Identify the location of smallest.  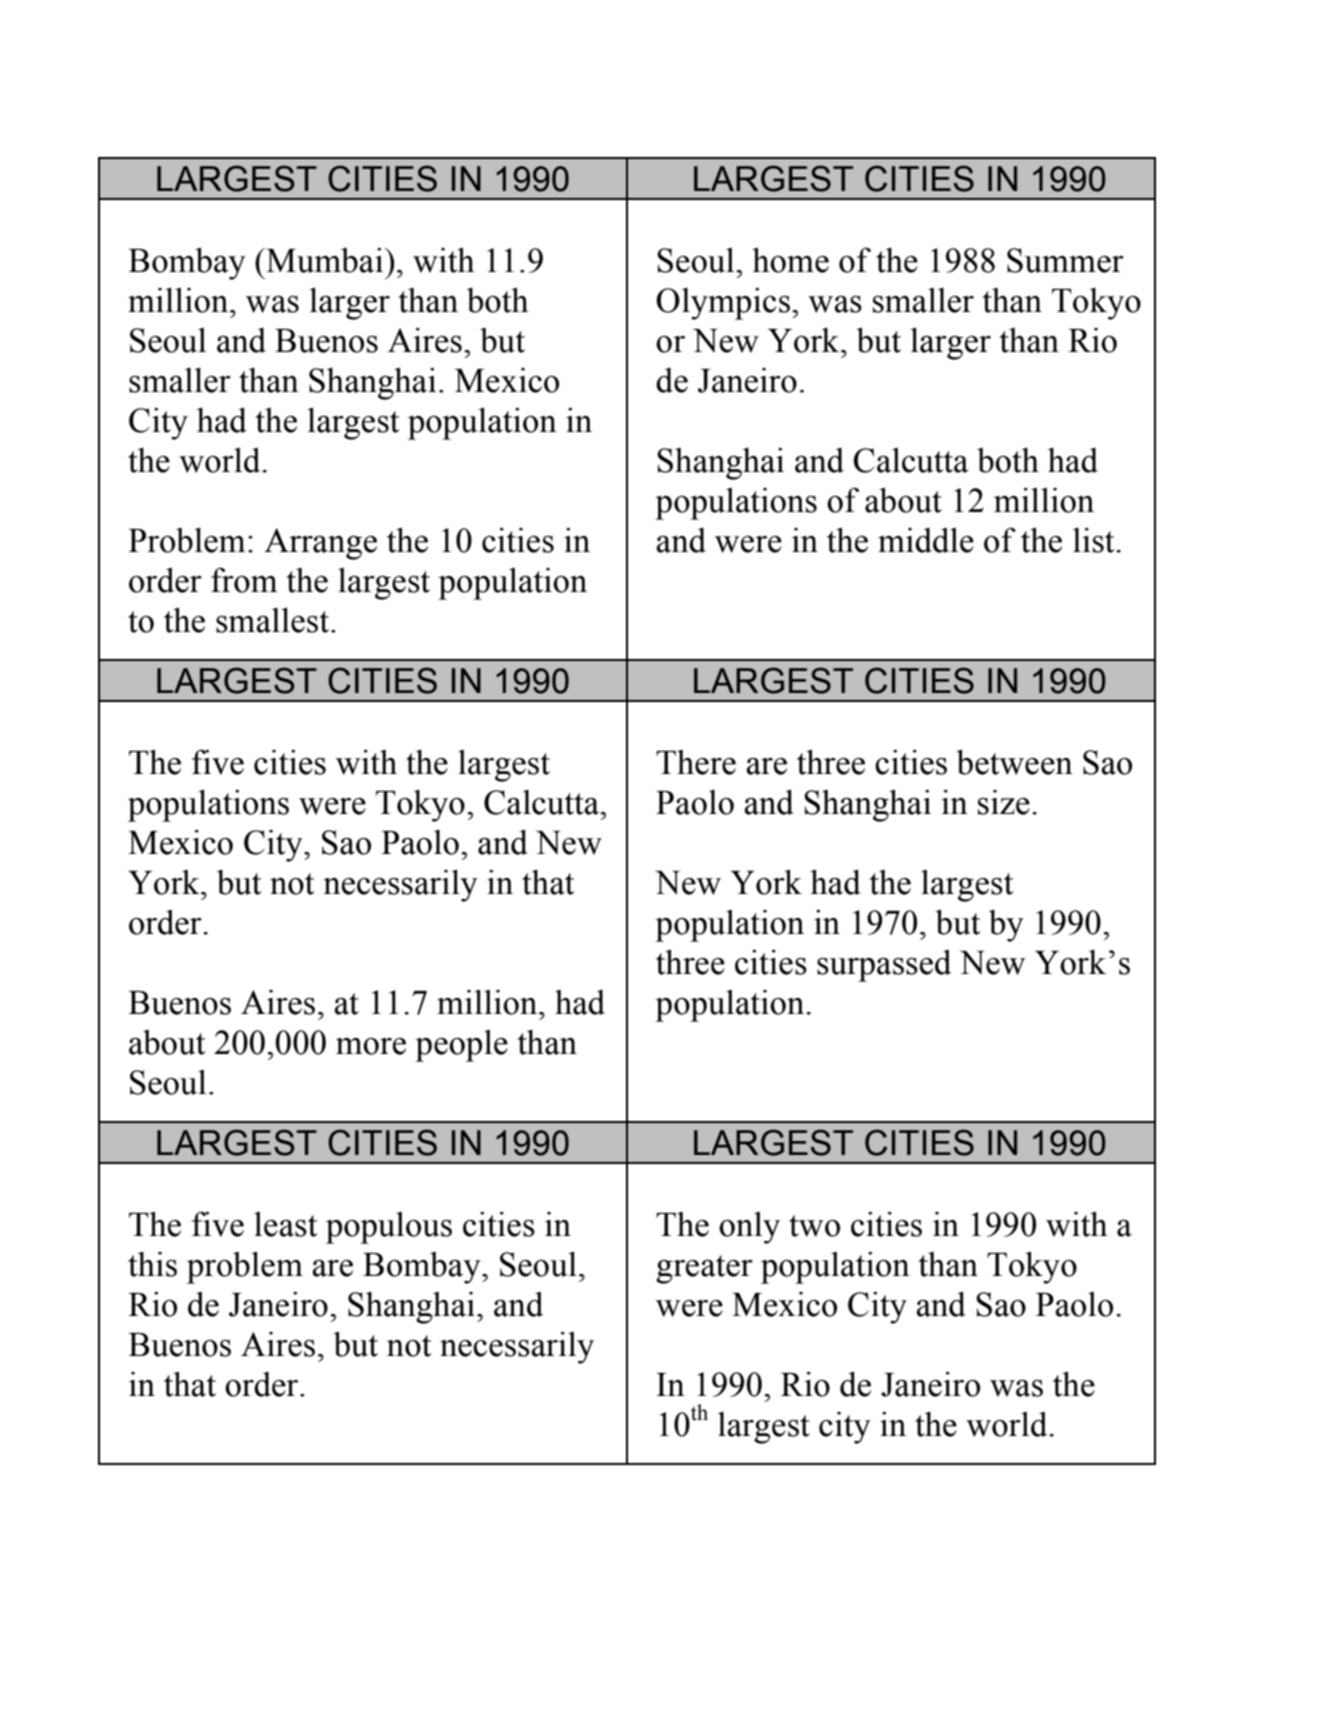
(274, 620).
